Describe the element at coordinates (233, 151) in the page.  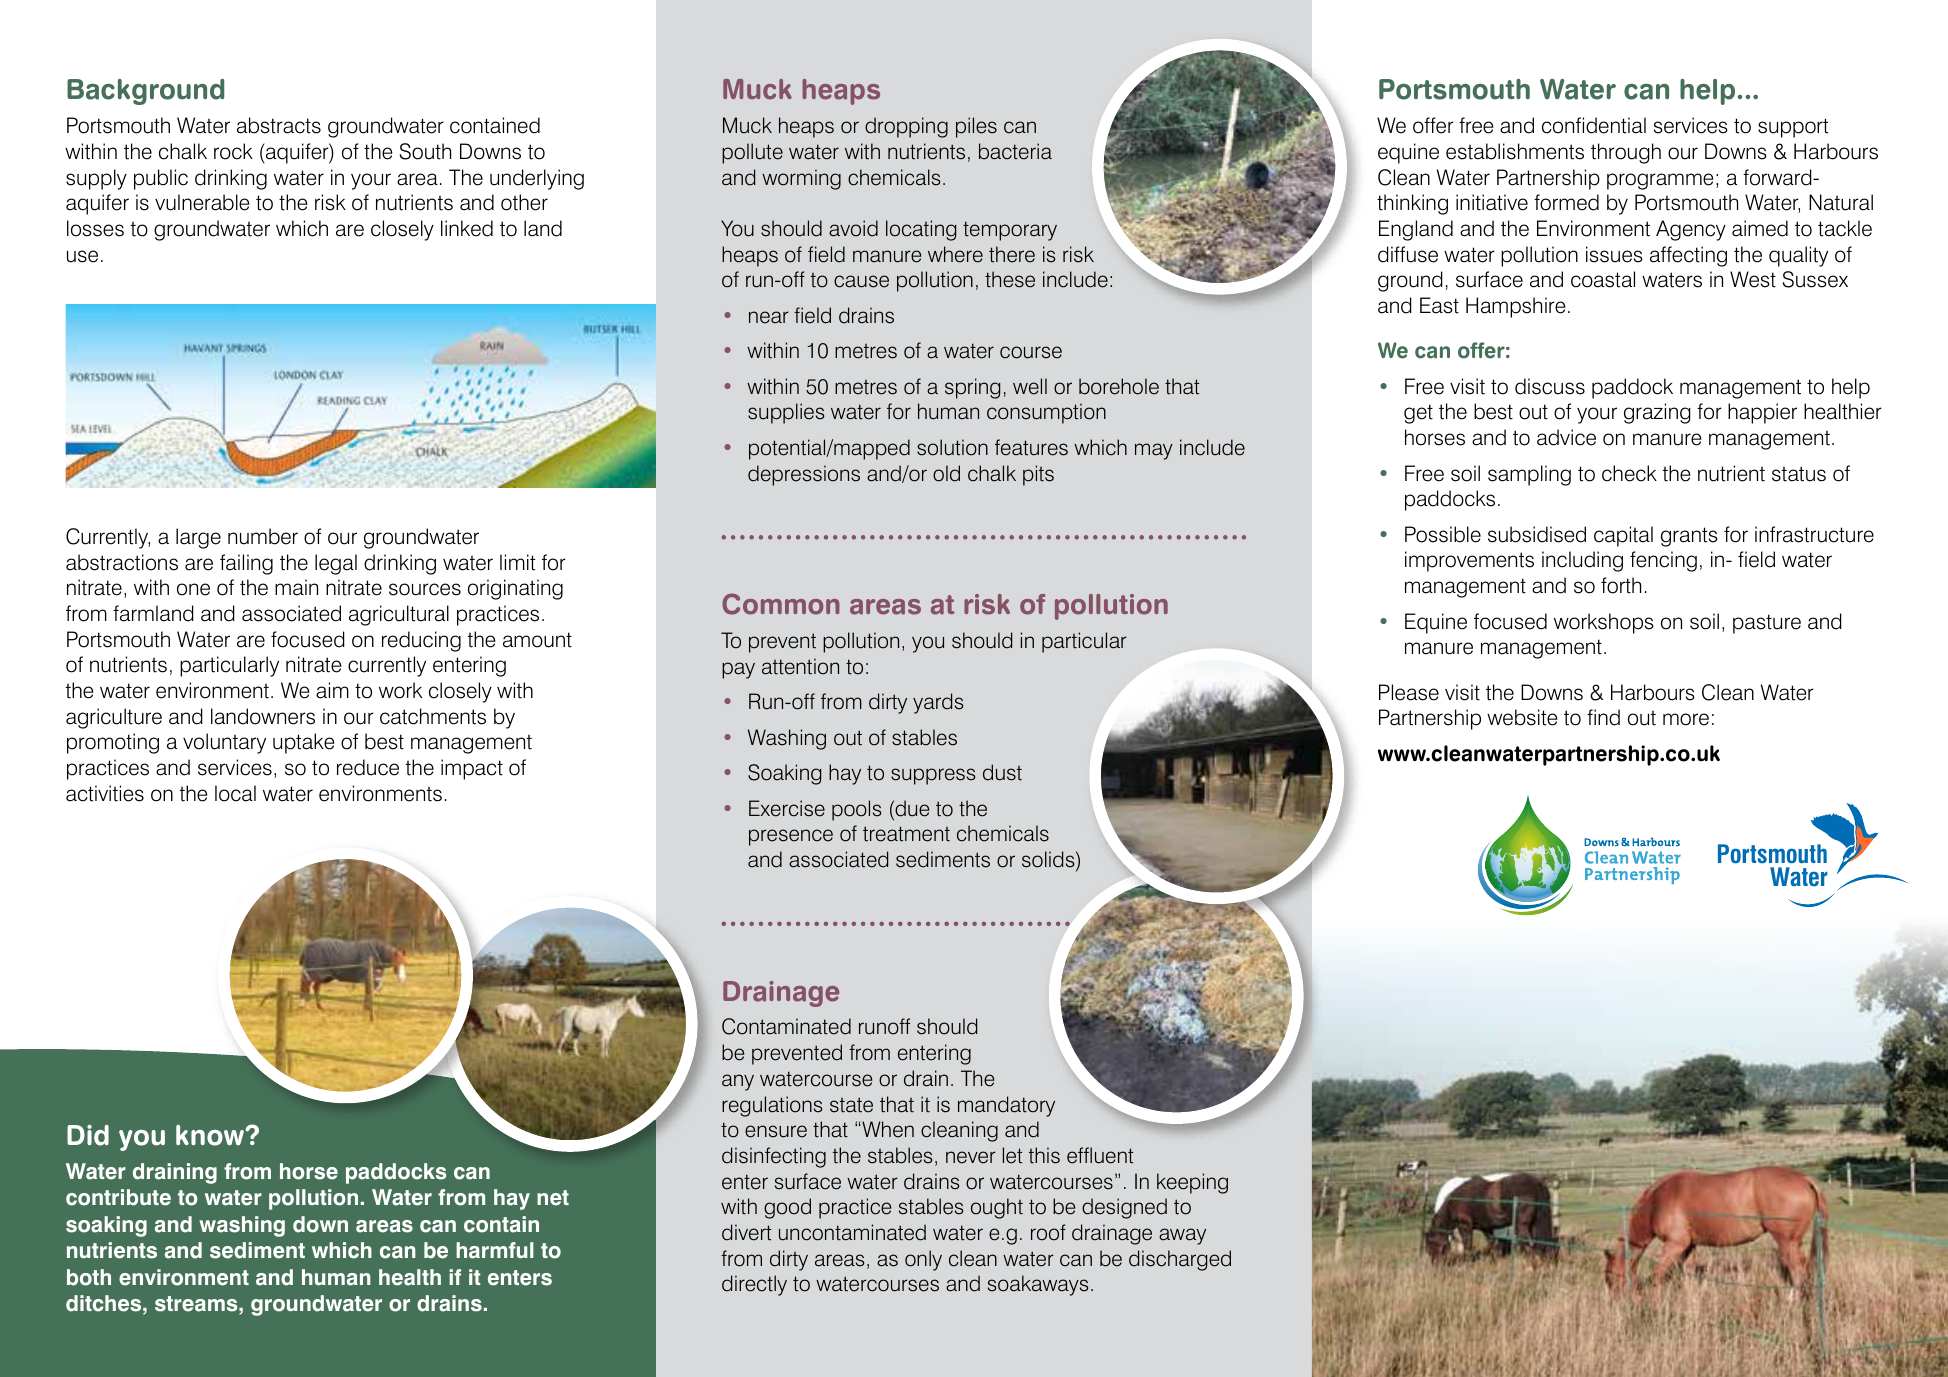
I see `rock` at that location.
